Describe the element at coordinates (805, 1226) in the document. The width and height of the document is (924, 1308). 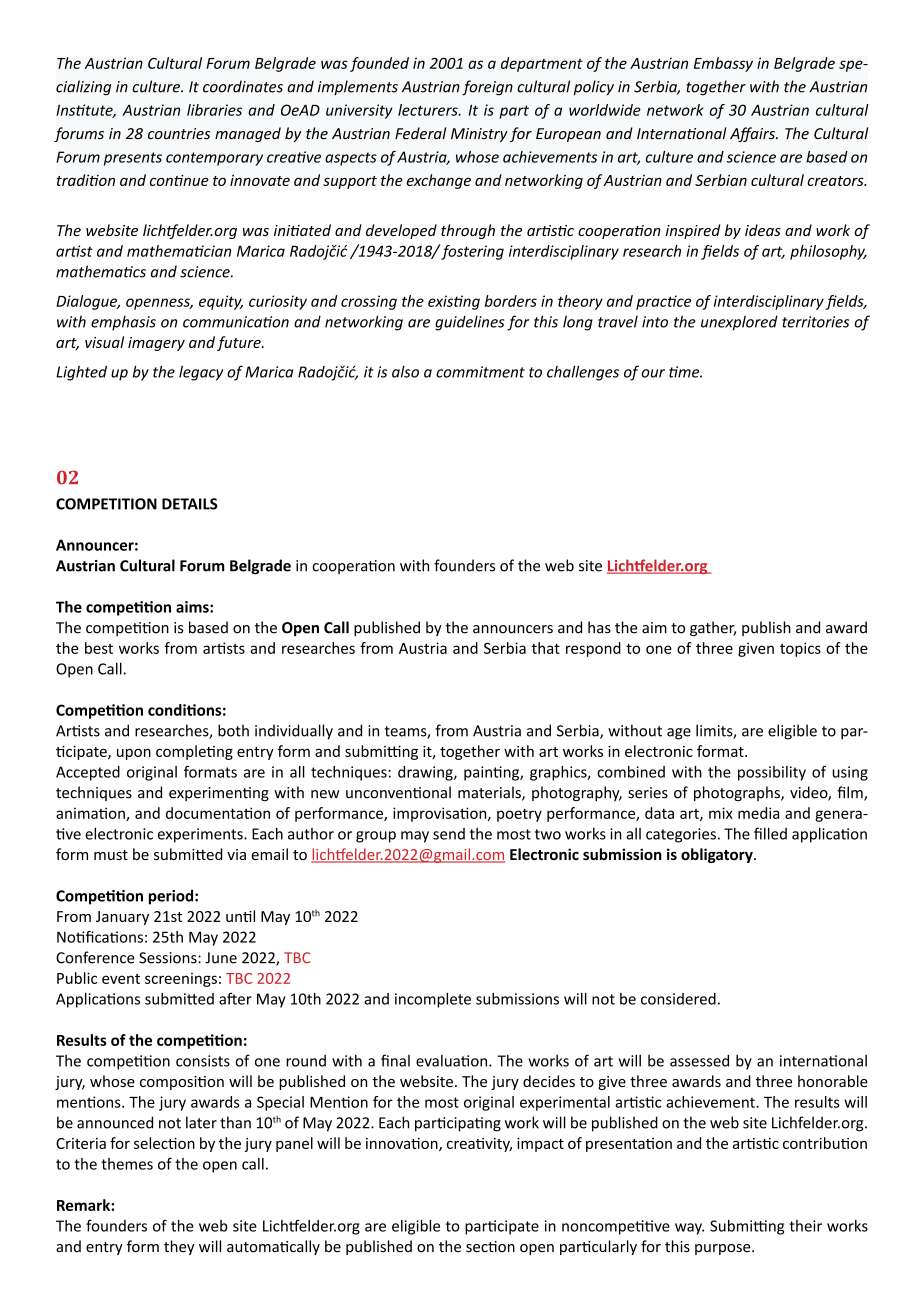
I see `their` at that location.
